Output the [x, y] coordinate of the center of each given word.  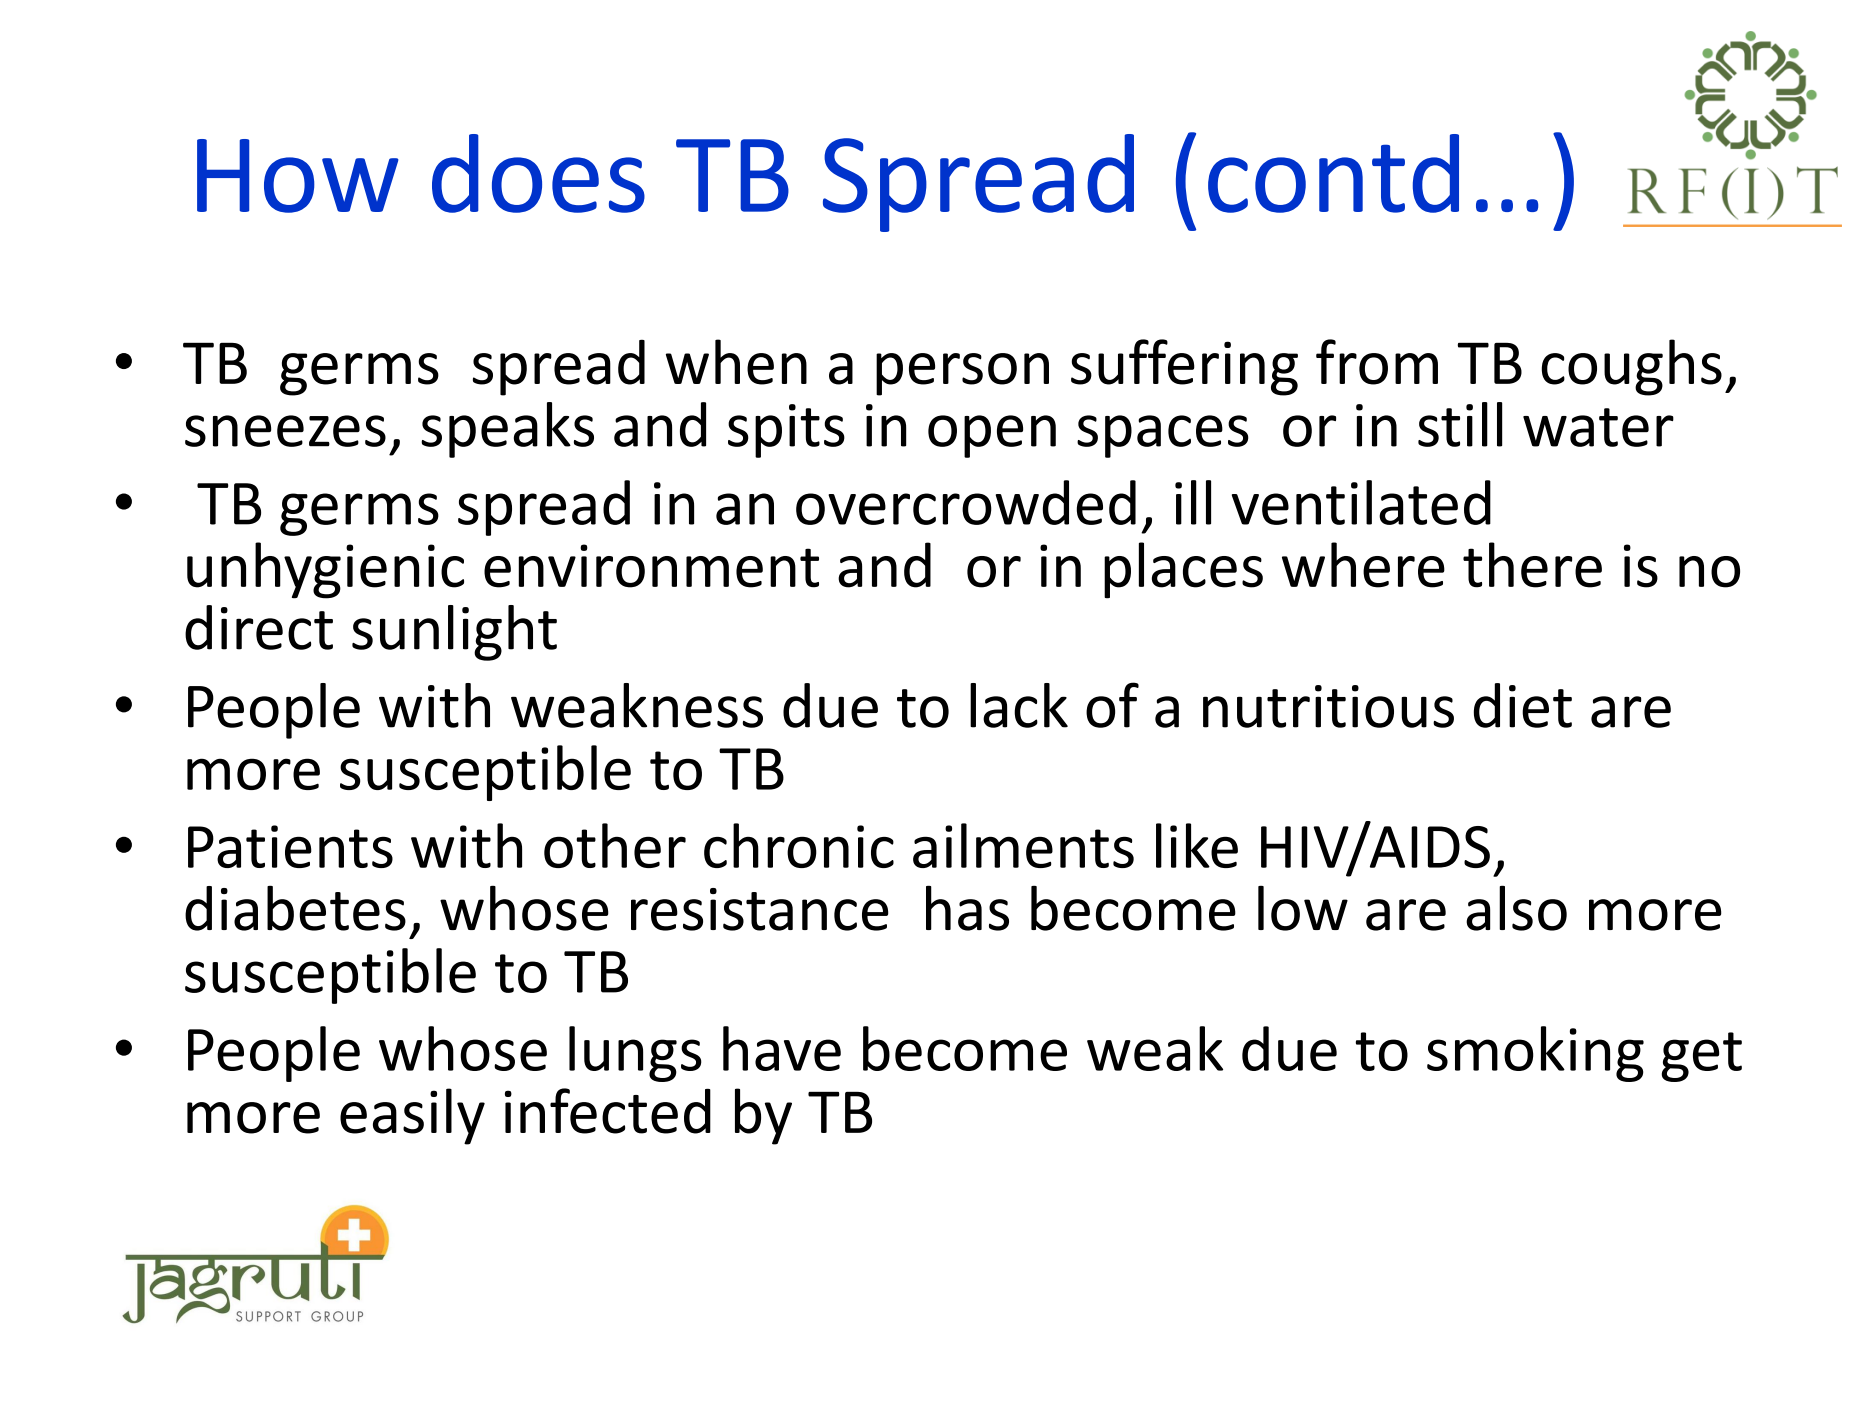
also [1516, 908]
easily [412, 1116]
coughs [1631, 367]
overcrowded [966, 502]
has [967, 908]
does [538, 173]
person [962, 374]
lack [1019, 705]
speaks [507, 430]
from [1377, 362]
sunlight [454, 633]
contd [1333, 173]
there [1532, 565]
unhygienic [325, 570]
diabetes [295, 908]
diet [1523, 705]
